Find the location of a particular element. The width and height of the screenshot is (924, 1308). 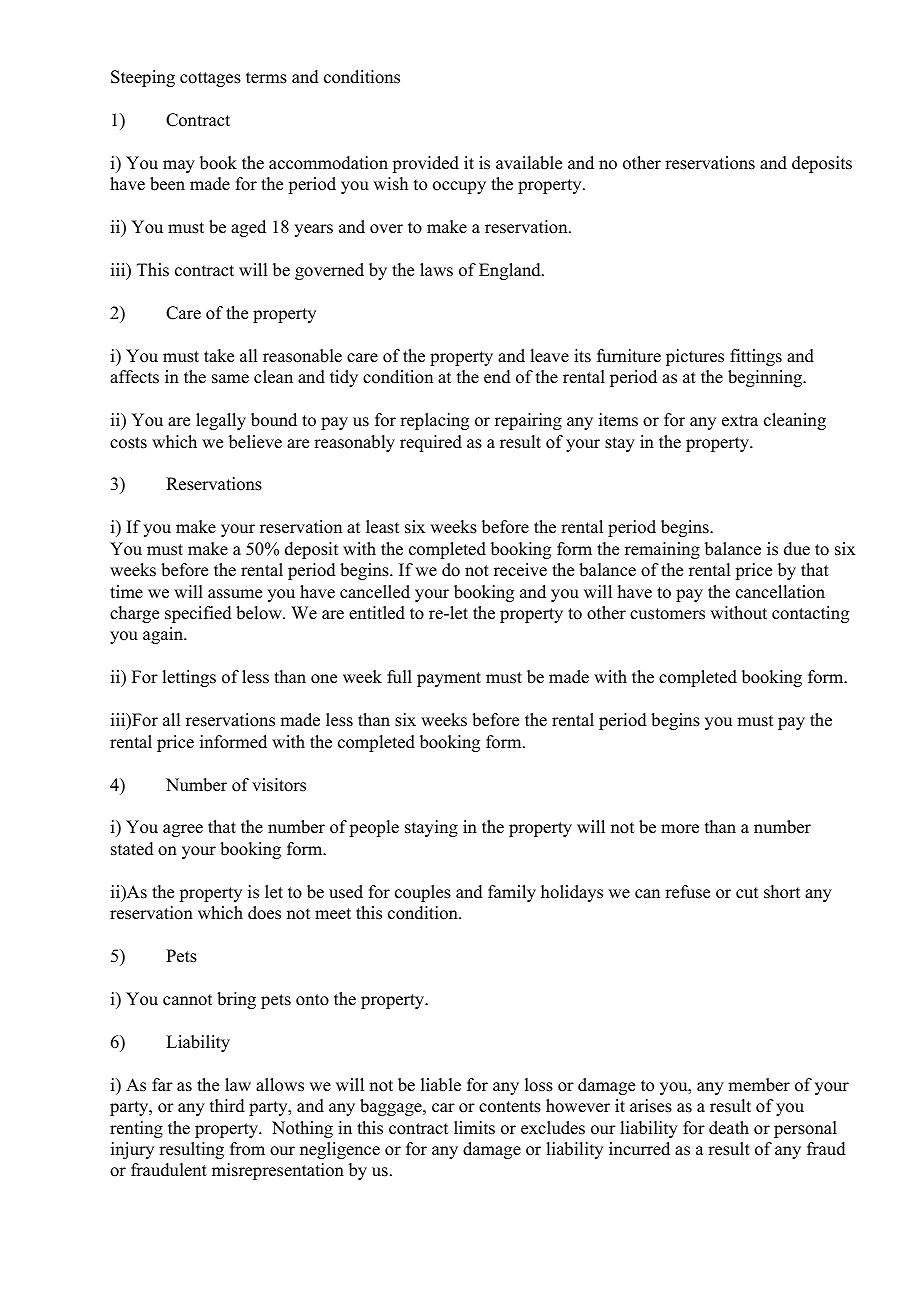

from is located at coordinates (247, 1149).
